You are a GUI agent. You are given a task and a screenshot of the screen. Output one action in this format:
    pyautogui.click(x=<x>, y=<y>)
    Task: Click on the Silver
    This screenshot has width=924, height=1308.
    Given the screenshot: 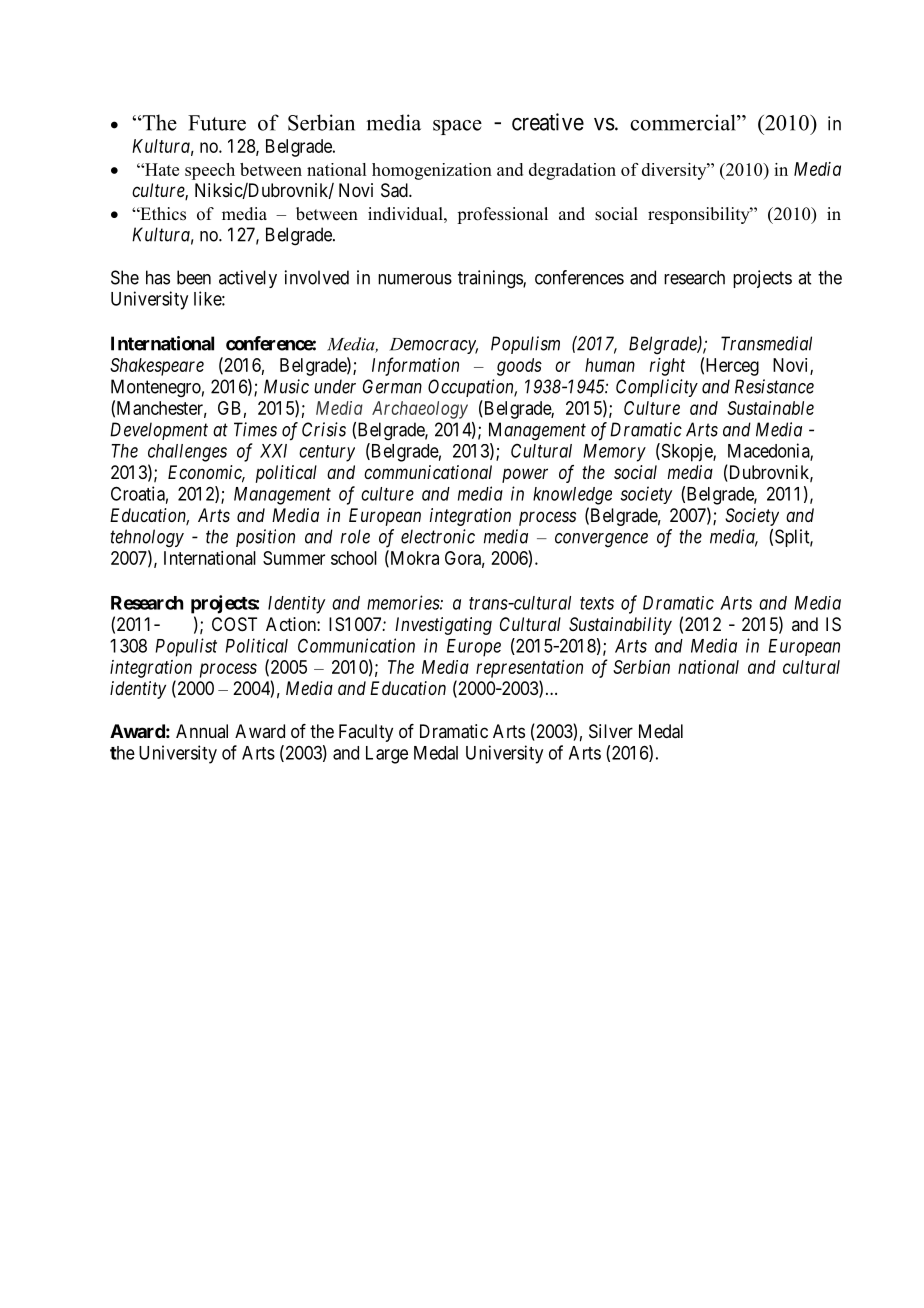 What is the action you would take?
    pyautogui.click(x=611, y=731)
